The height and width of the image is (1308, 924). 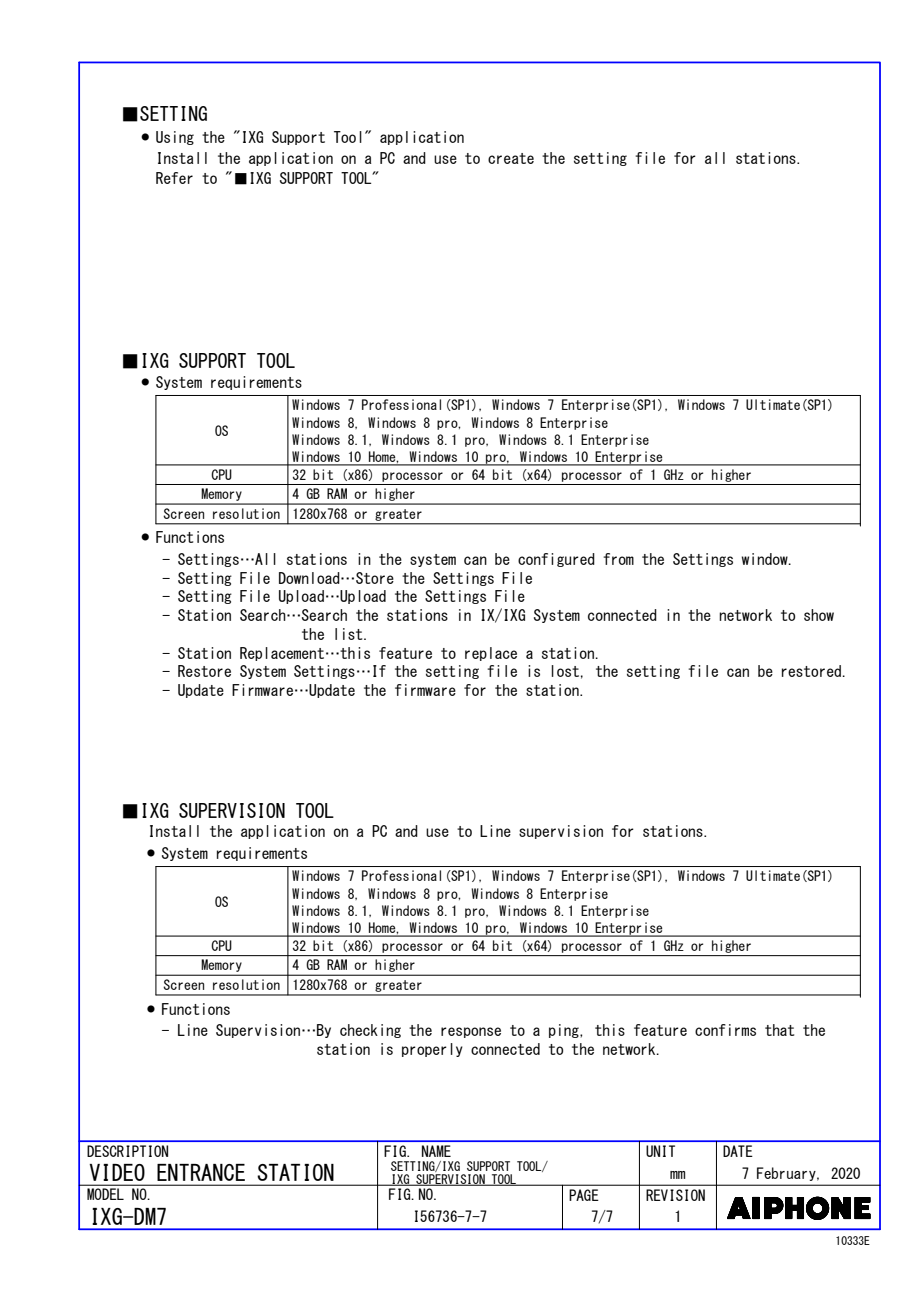 What do you see at coordinates (618, 559) in the image?
I see `from` at bounding box center [618, 559].
